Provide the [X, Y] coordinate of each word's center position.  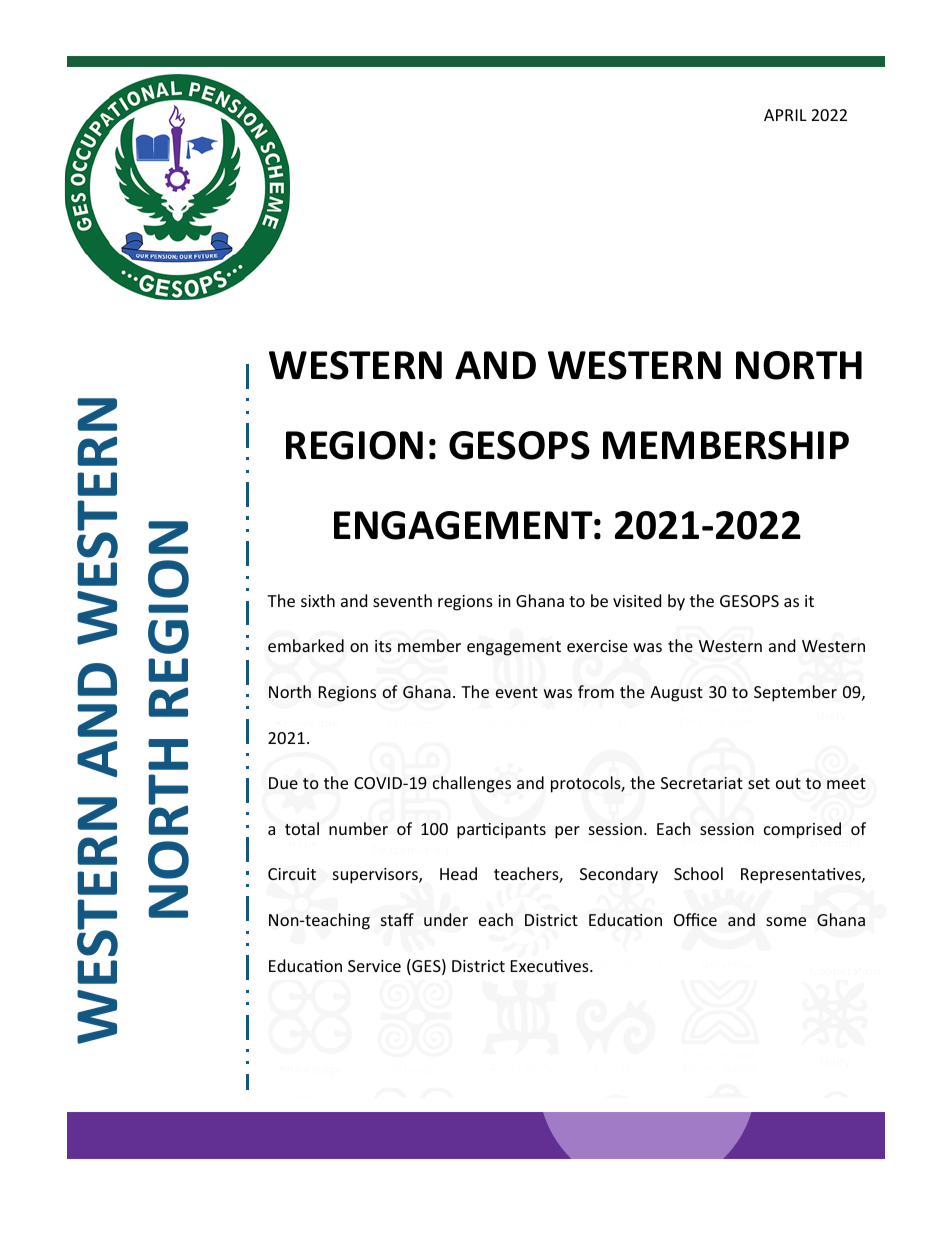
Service [374, 966]
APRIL [785, 115]
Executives [550, 966]
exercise [597, 646]
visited [637, 600]
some [786, 921]
